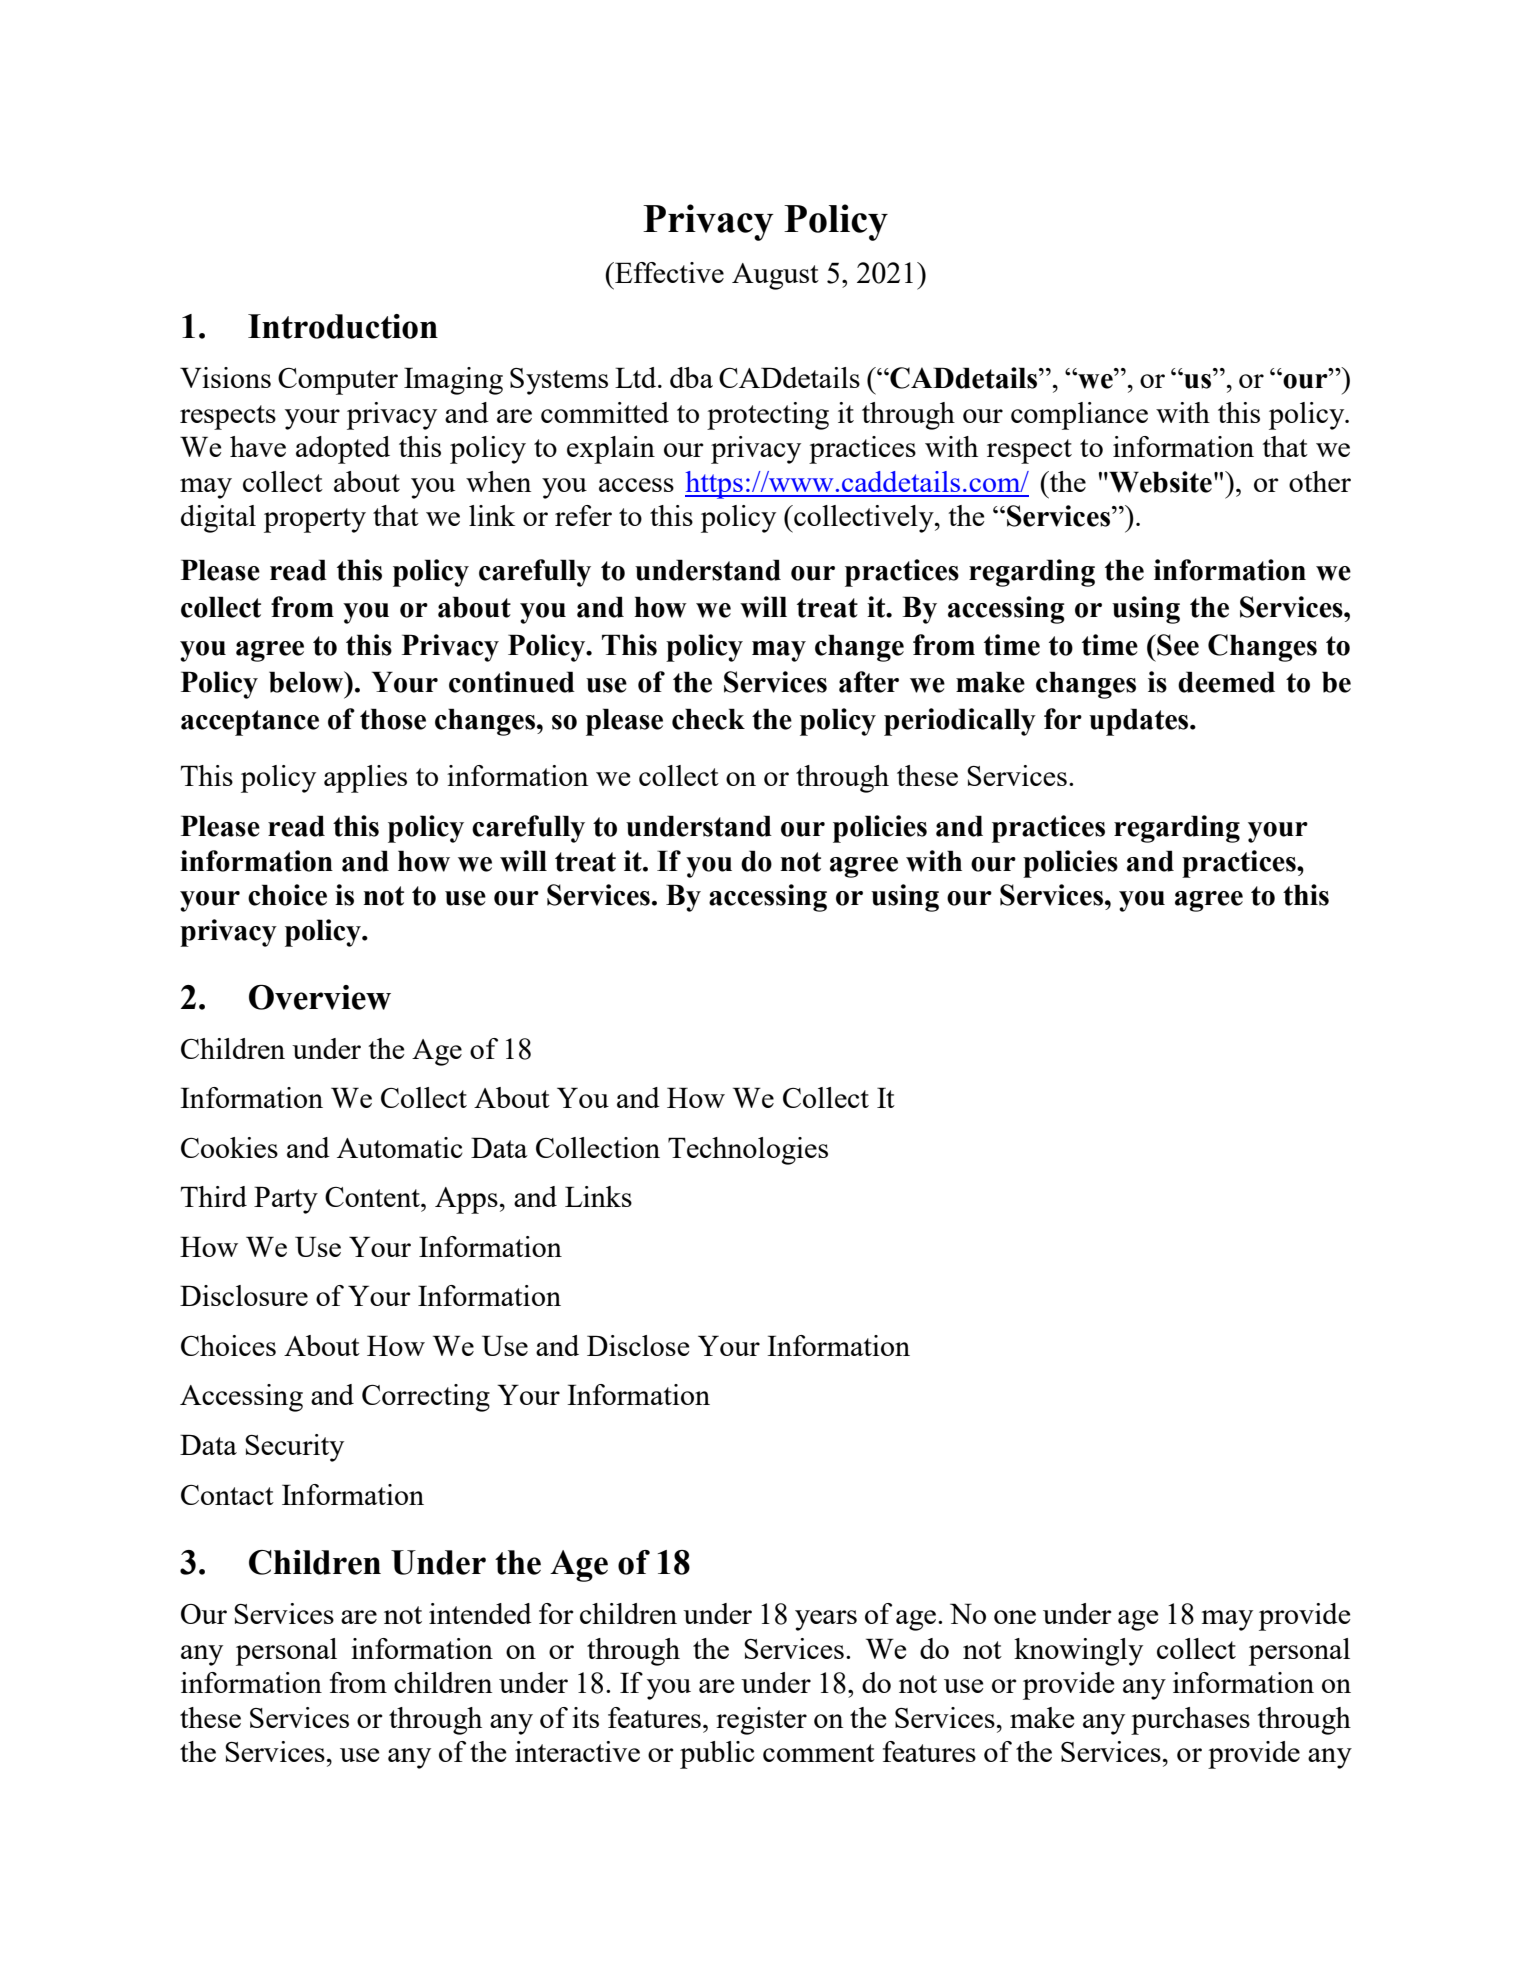 The height and width of the page is (1981, 1531). I want to click on Technologies, so click(748, 1151).
